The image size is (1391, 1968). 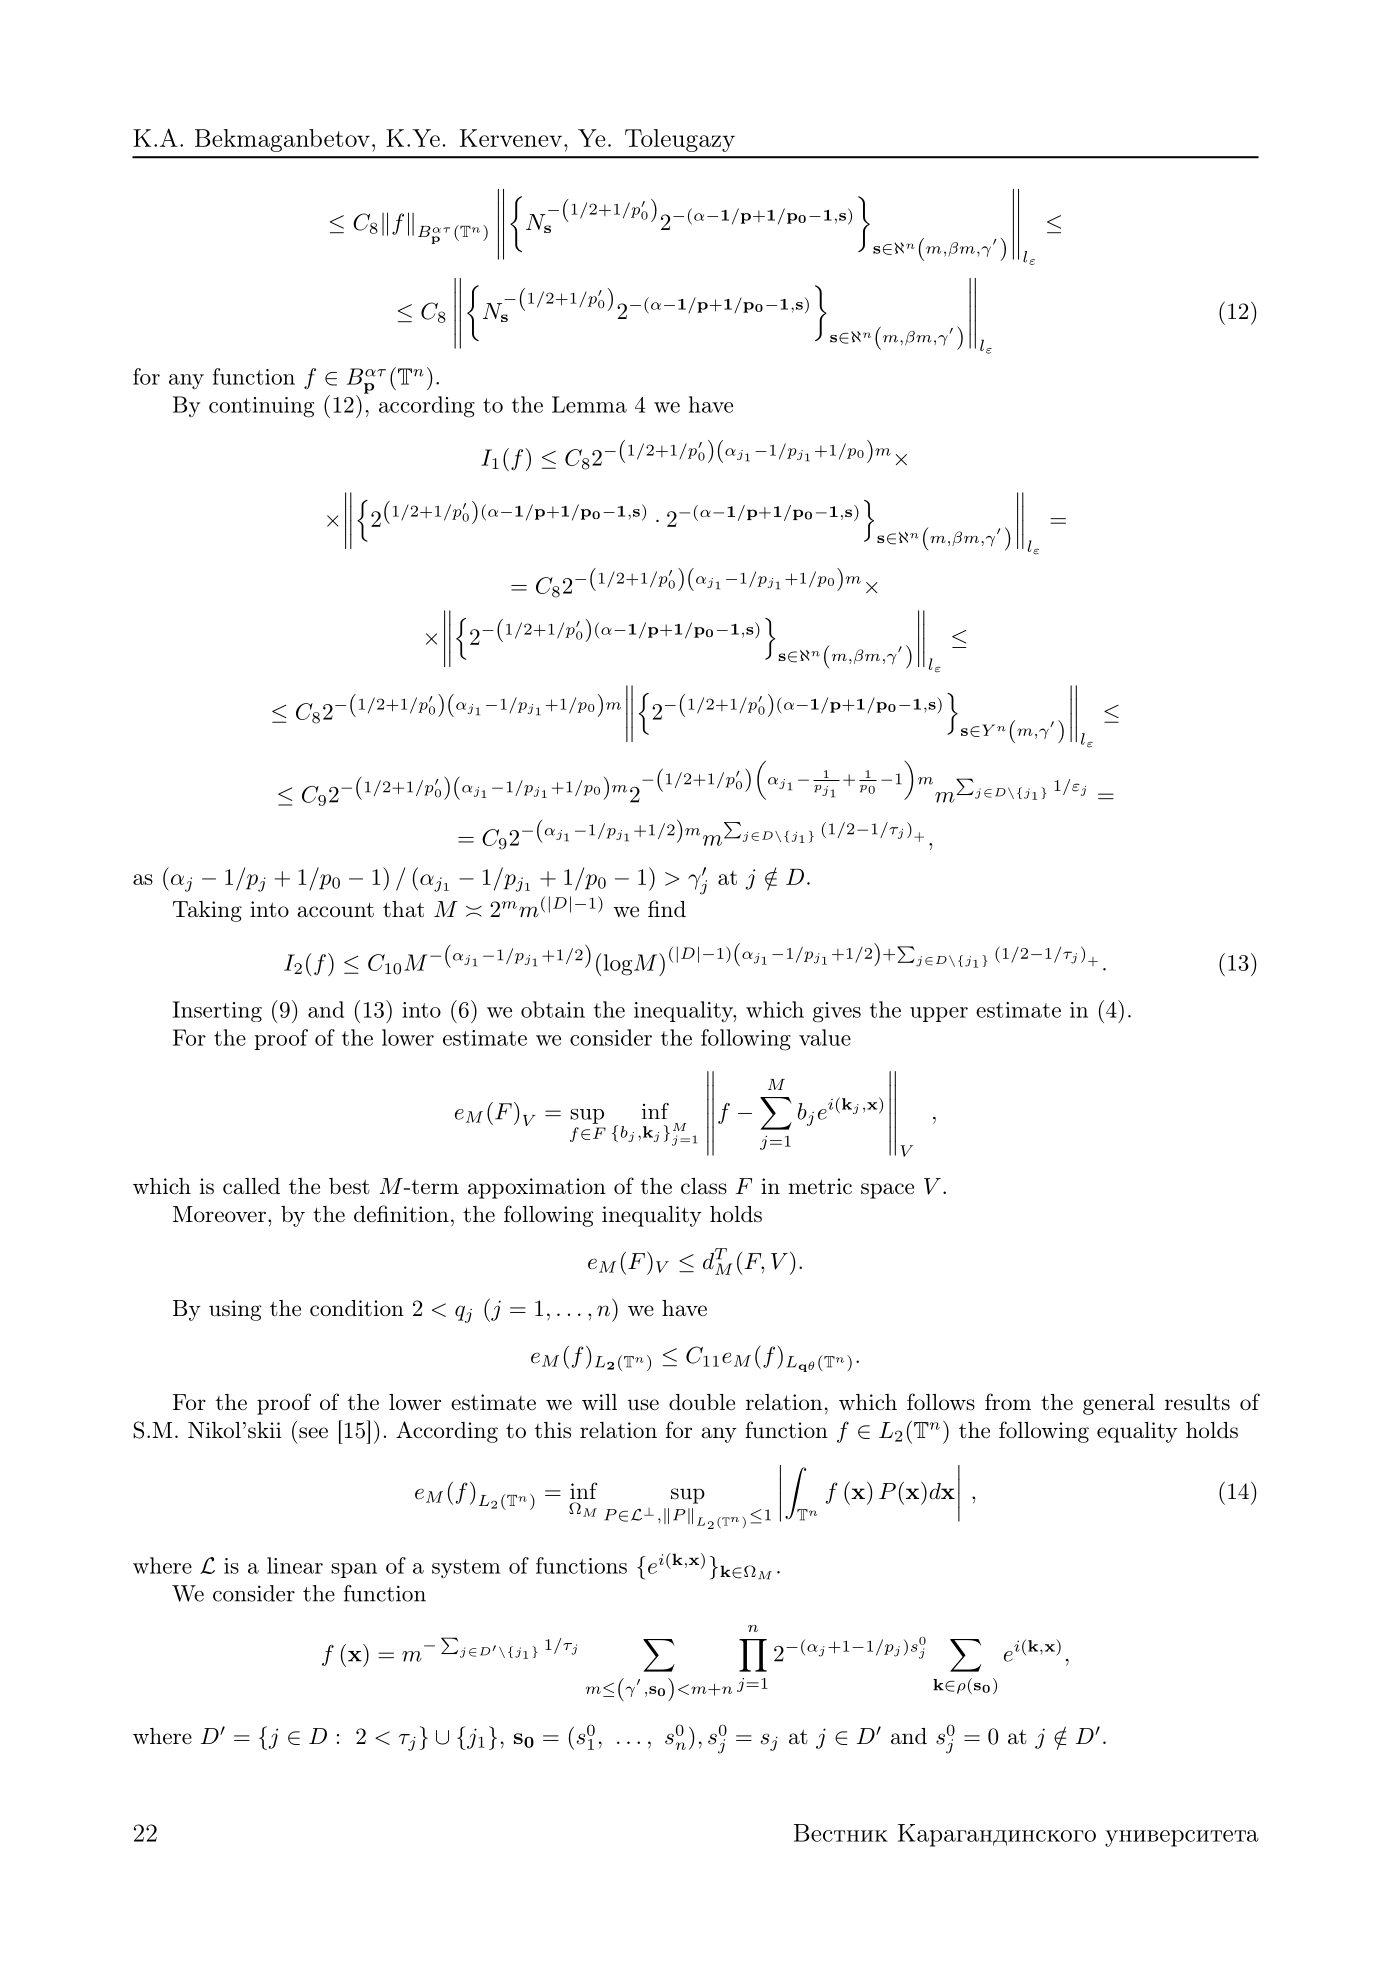 I want to click on continuing, so click(x=261, y=407).
